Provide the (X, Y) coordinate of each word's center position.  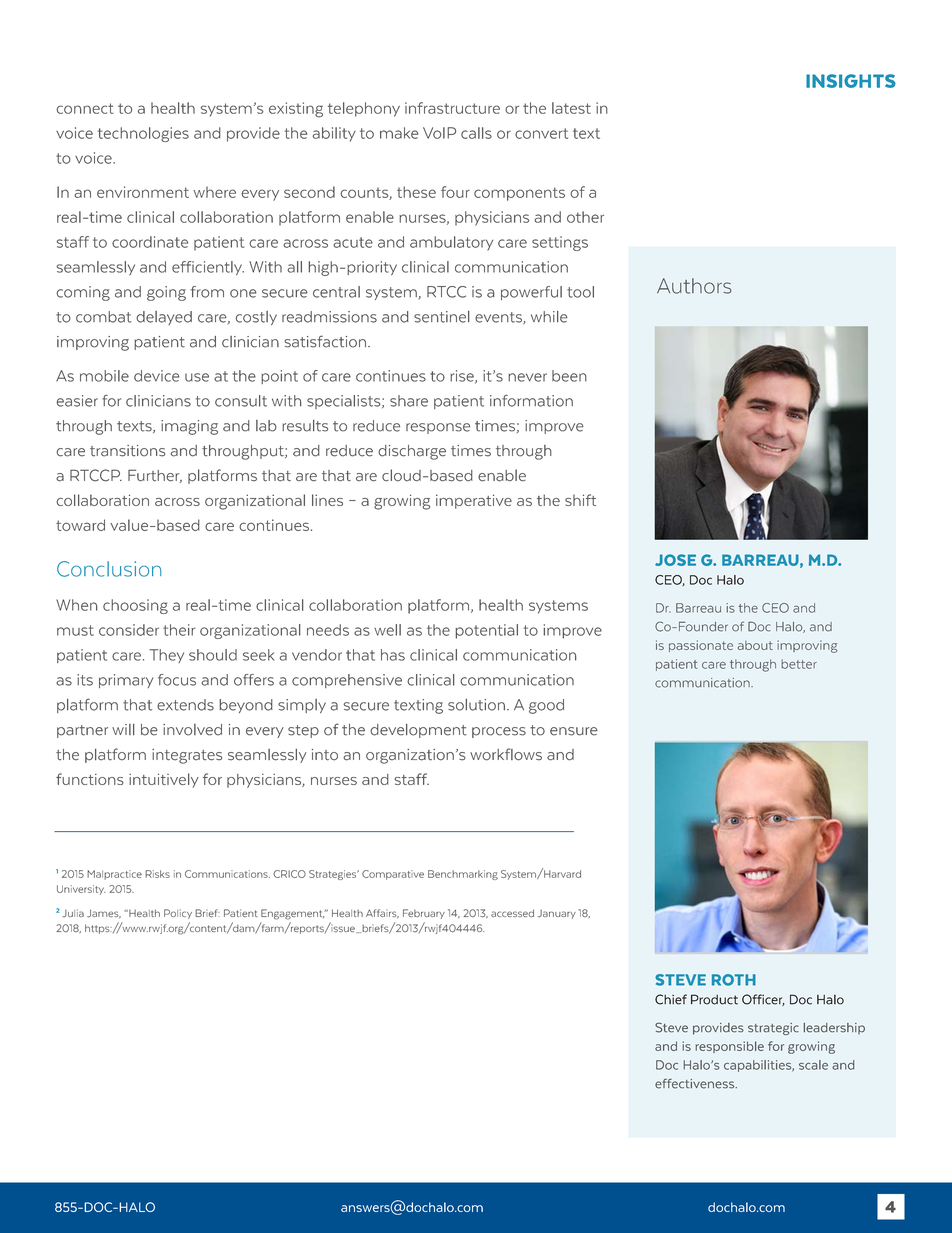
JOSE (675, 560)
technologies (143, 134)
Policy (178, 914)
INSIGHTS (851, 81)
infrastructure (452, 108)
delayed (164, 318)
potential (486, 631)
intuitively (164, 780)
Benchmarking (463, 875)
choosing (135, 606)
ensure (574, 731)
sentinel (441, 317)
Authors (694, 286)
